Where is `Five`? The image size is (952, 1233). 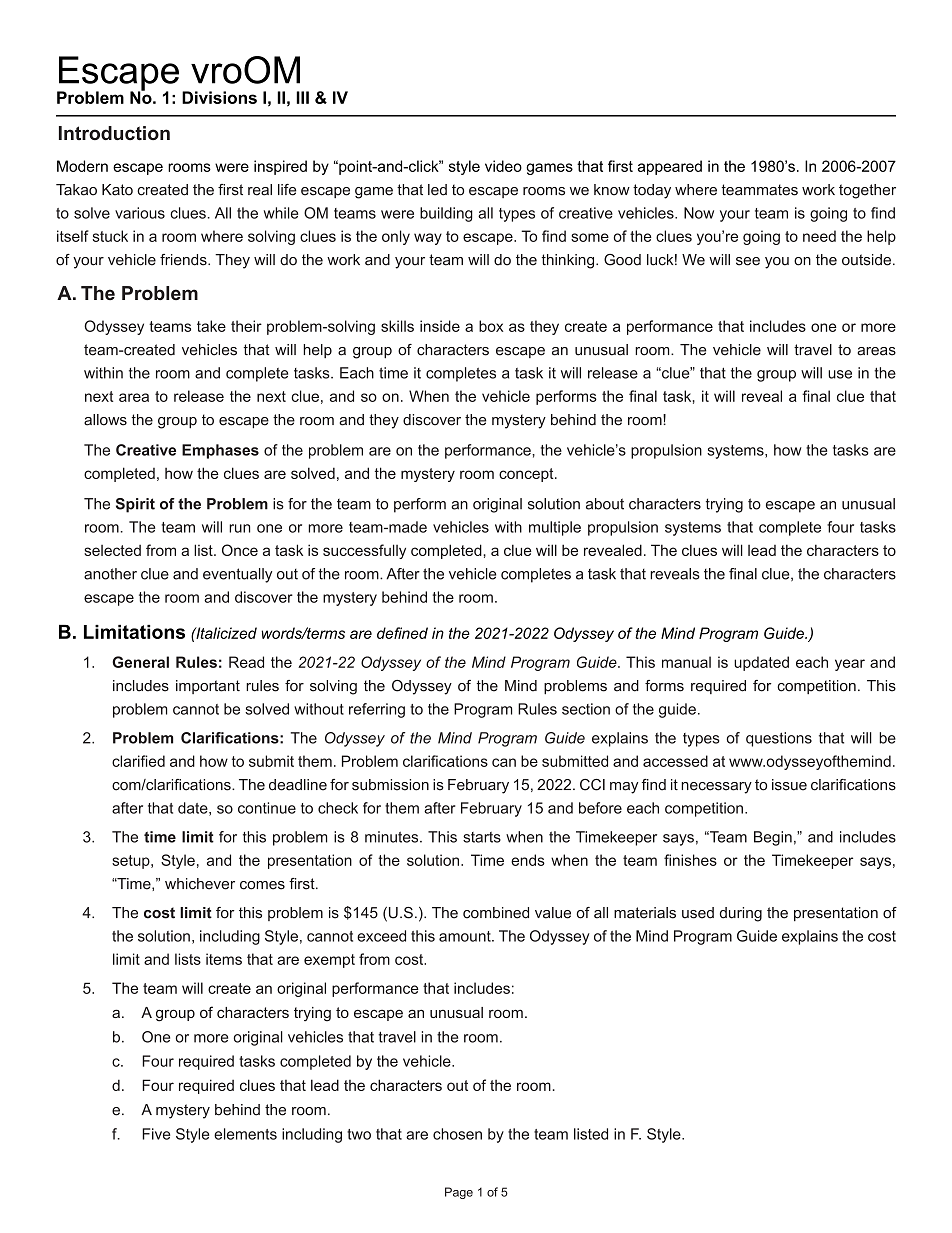 Five is located at coordinates (156, 1134).
